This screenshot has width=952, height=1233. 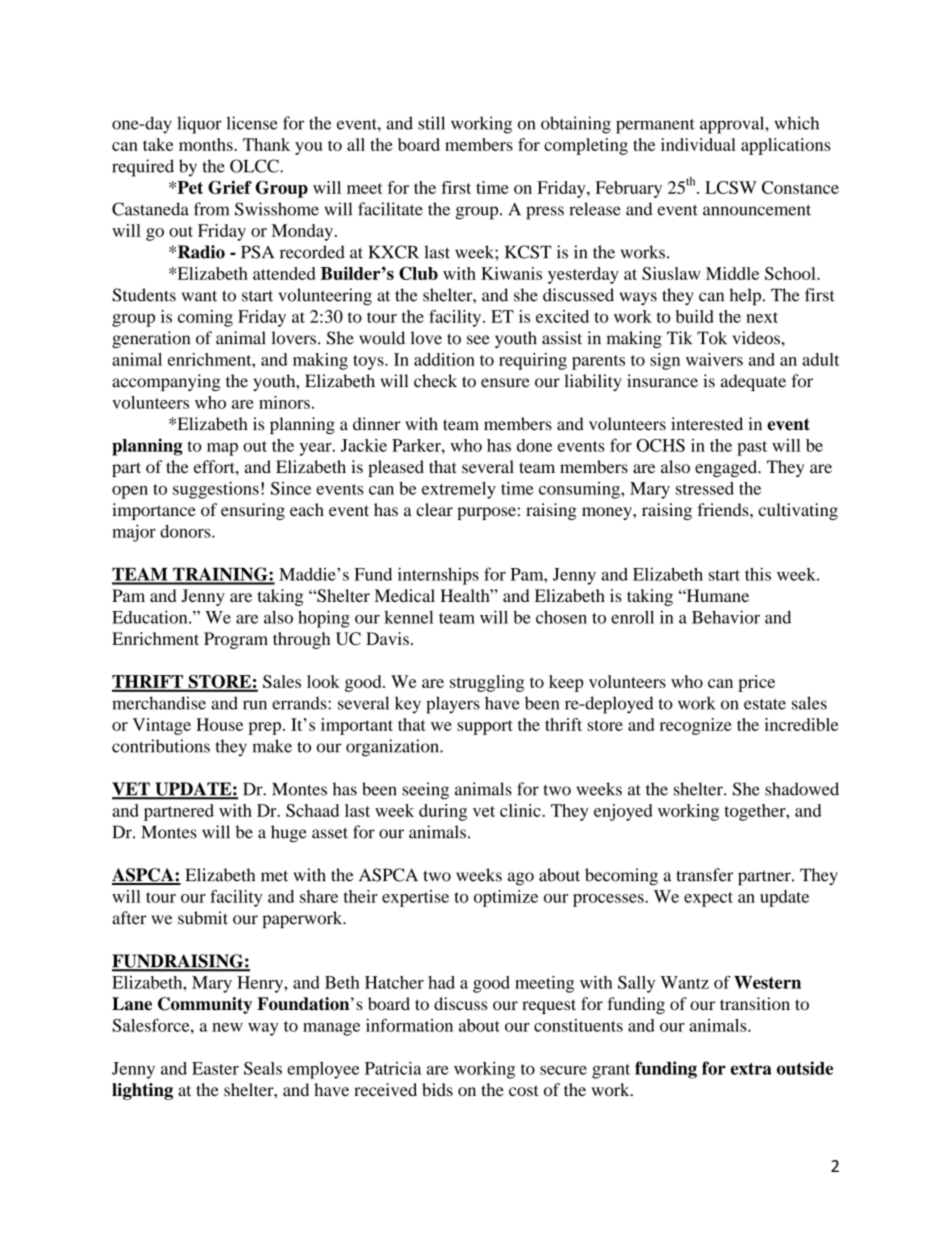 What do you see at coordinates (207, 144) in the screenshot?
I see `months` at bounding box center [207, 144].
